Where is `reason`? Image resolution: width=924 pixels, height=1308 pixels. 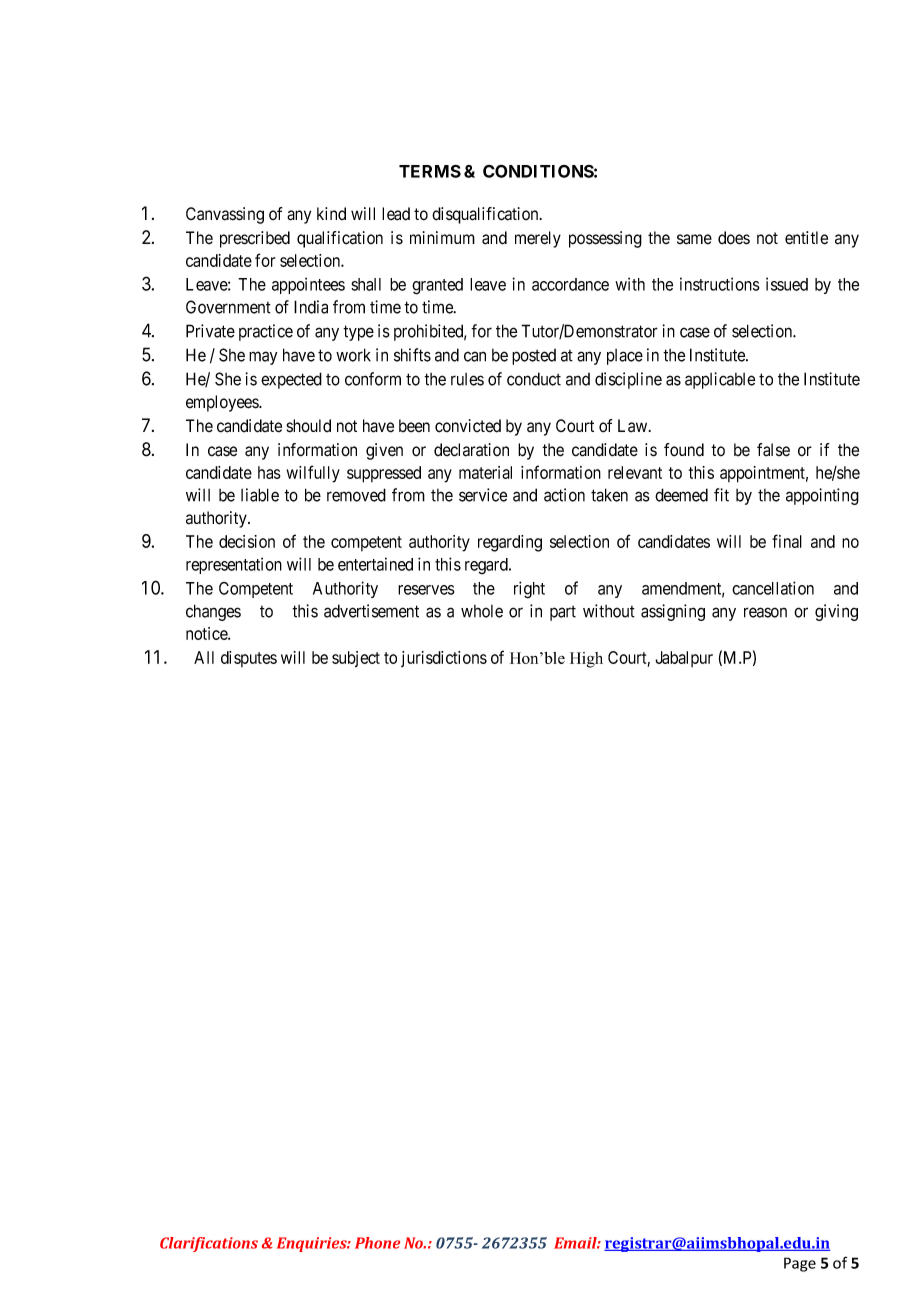
reason is located at coordinates (765, 612).
